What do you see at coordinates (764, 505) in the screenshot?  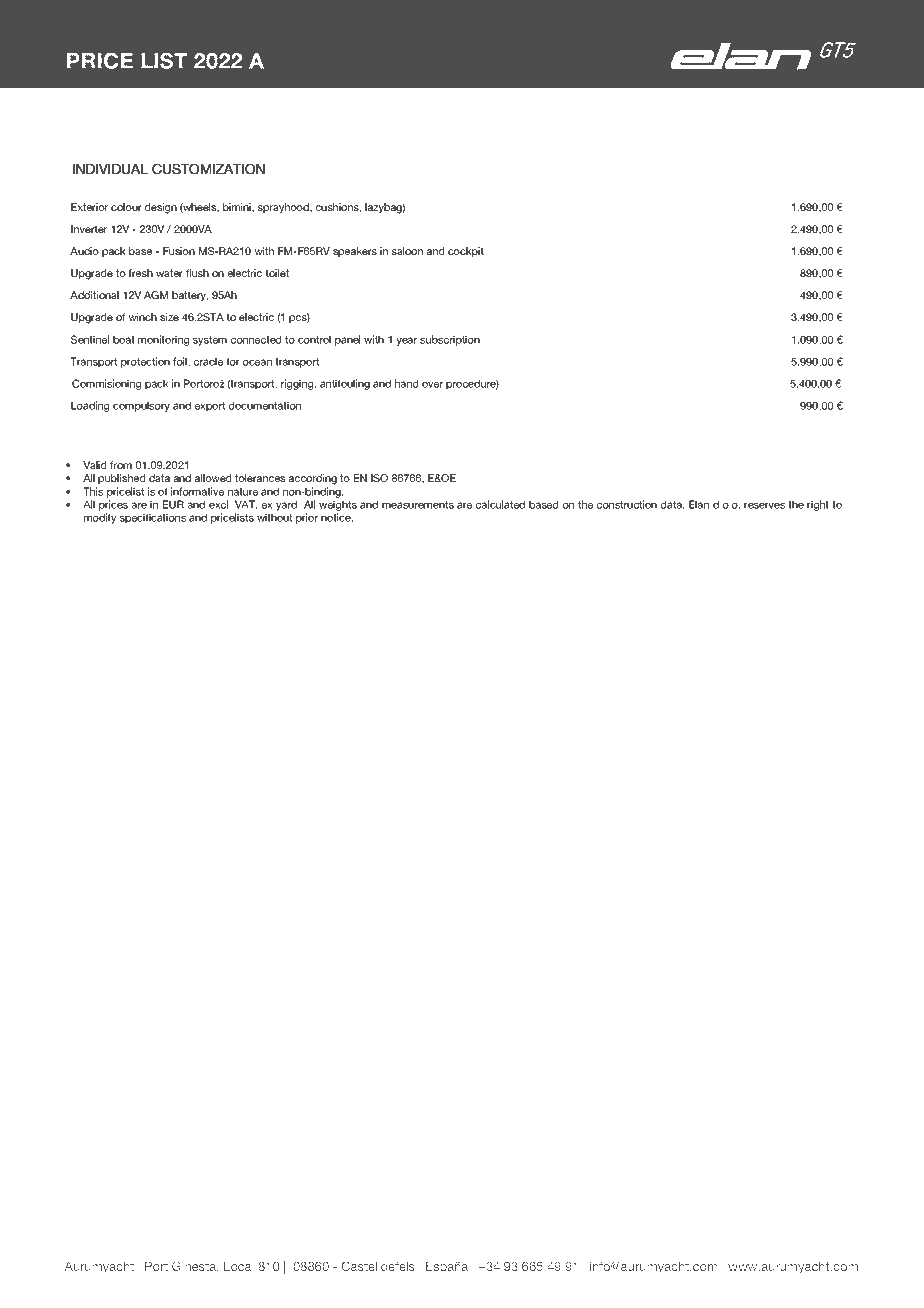 I see `reserves` at bounding box center [764, 505].
